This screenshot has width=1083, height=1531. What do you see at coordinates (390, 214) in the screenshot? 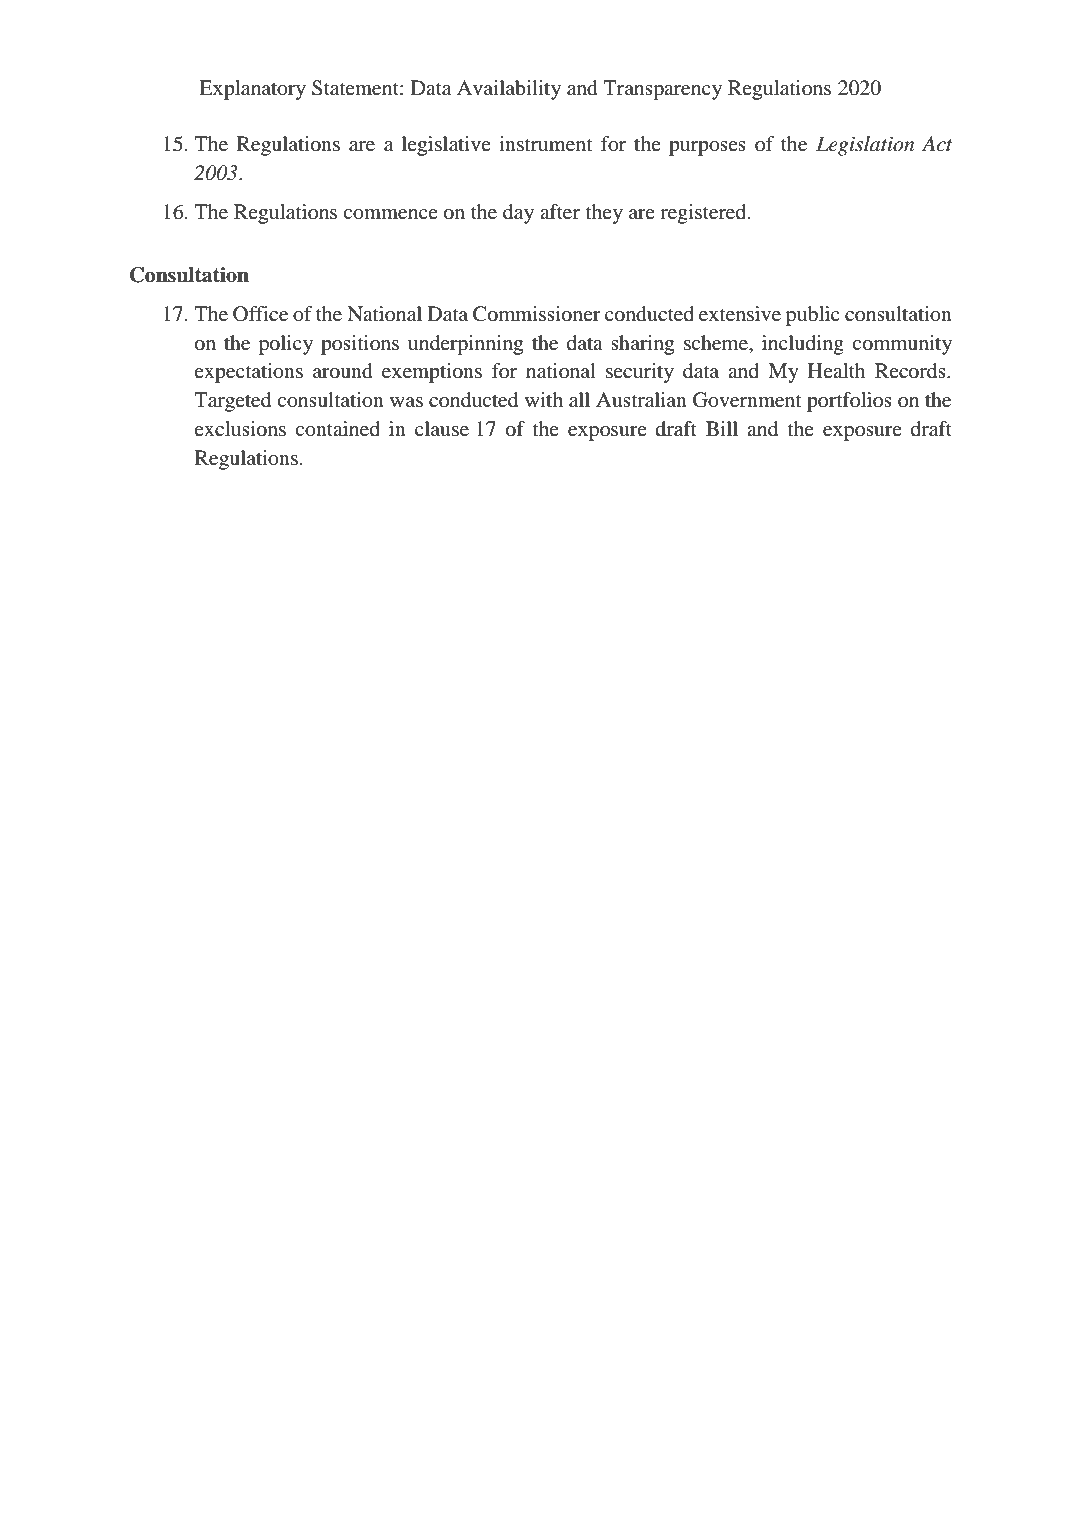
I see `commence` at bounding box center [390, 214].
